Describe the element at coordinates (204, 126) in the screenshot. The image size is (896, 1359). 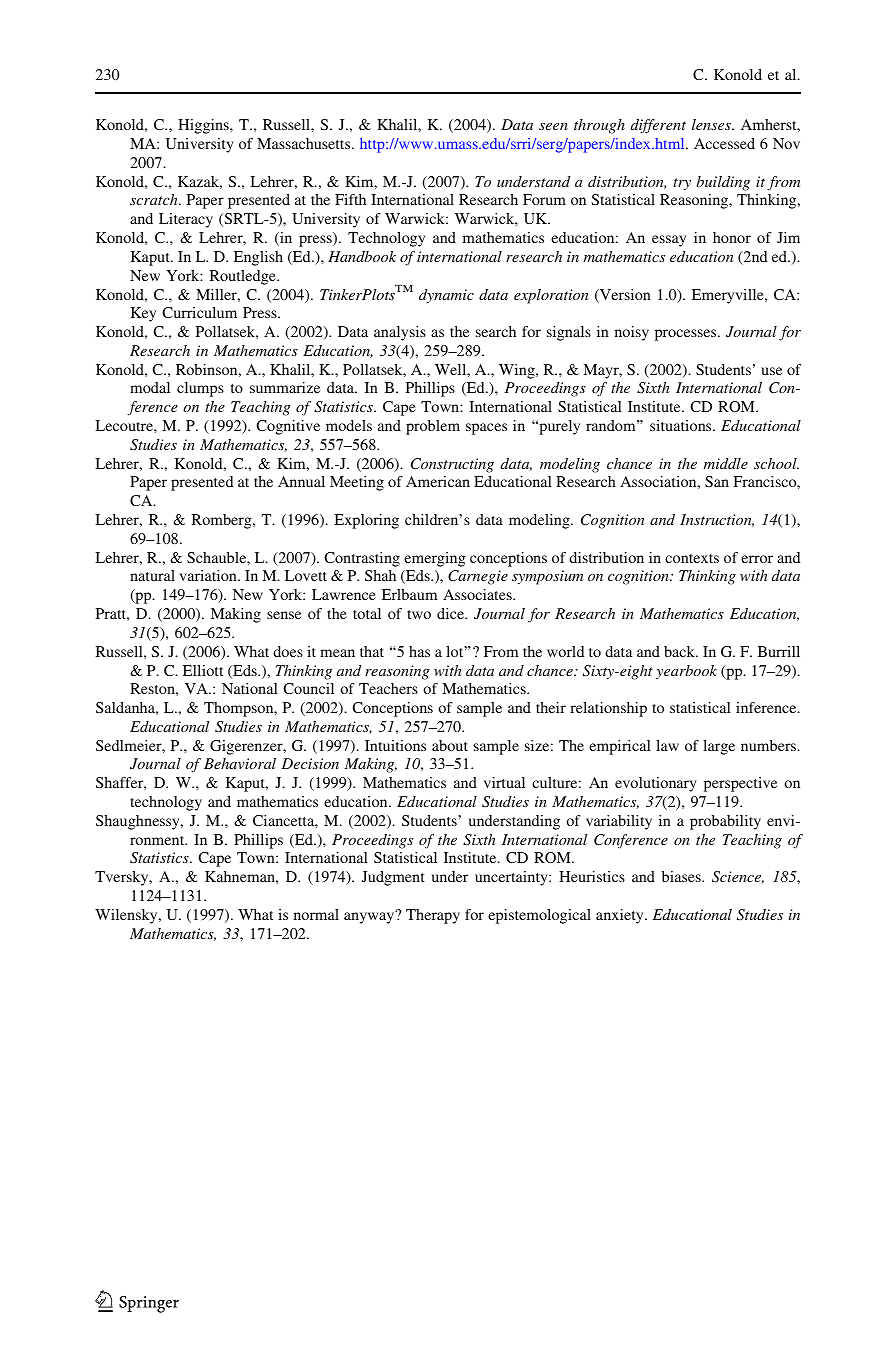
I see `Higgins` at that location.
